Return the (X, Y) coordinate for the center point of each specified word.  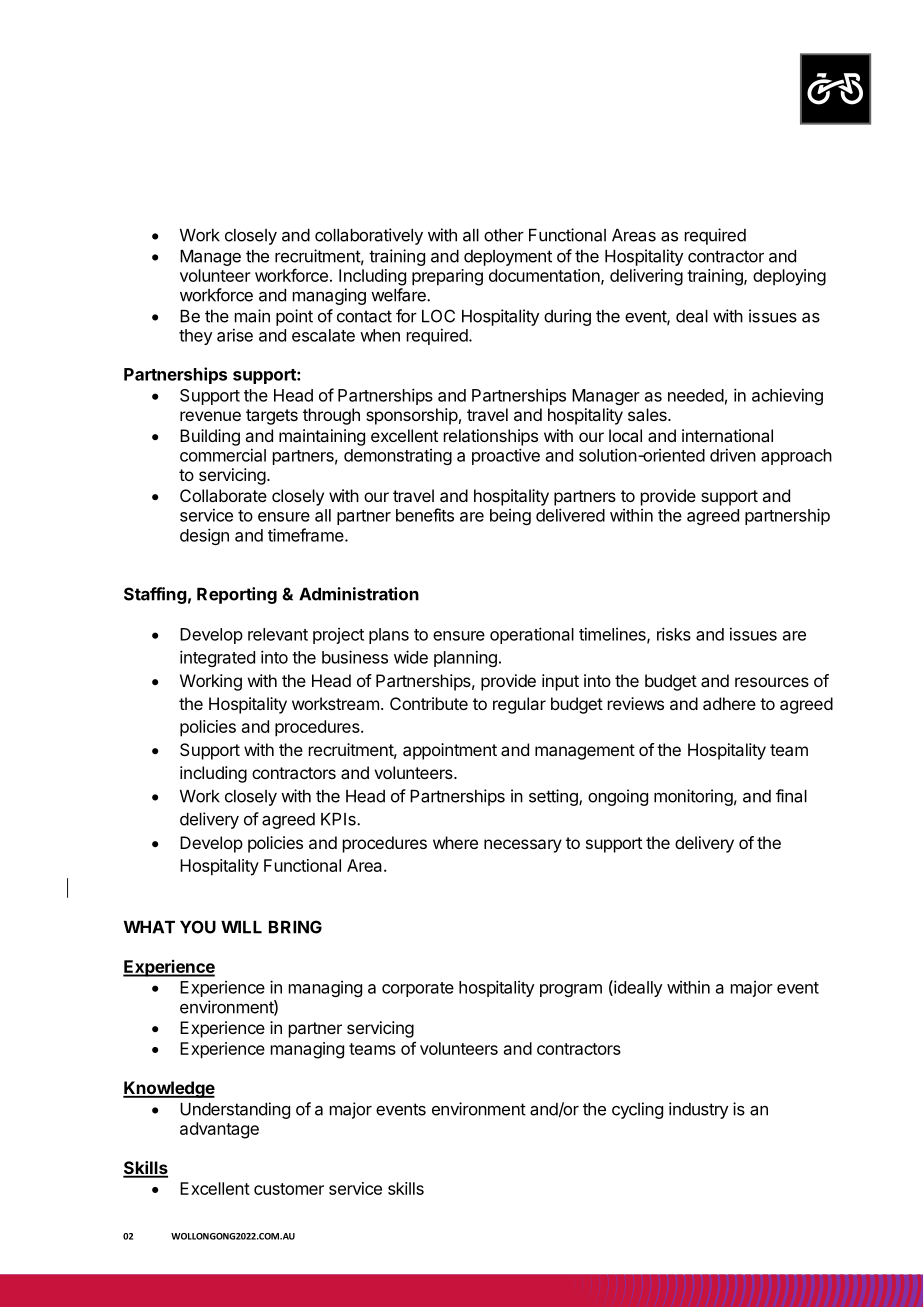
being (510, 517)
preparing (447, 277)
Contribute (429, 703)
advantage (219, 1130)
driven (733, 455)
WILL (241, 927)
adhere (729, 703)
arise (235, 335)
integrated (217, 658)
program (571, 990)
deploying (789, 277)
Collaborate (223, 495)
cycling (637, 1110)
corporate (418, 989)
